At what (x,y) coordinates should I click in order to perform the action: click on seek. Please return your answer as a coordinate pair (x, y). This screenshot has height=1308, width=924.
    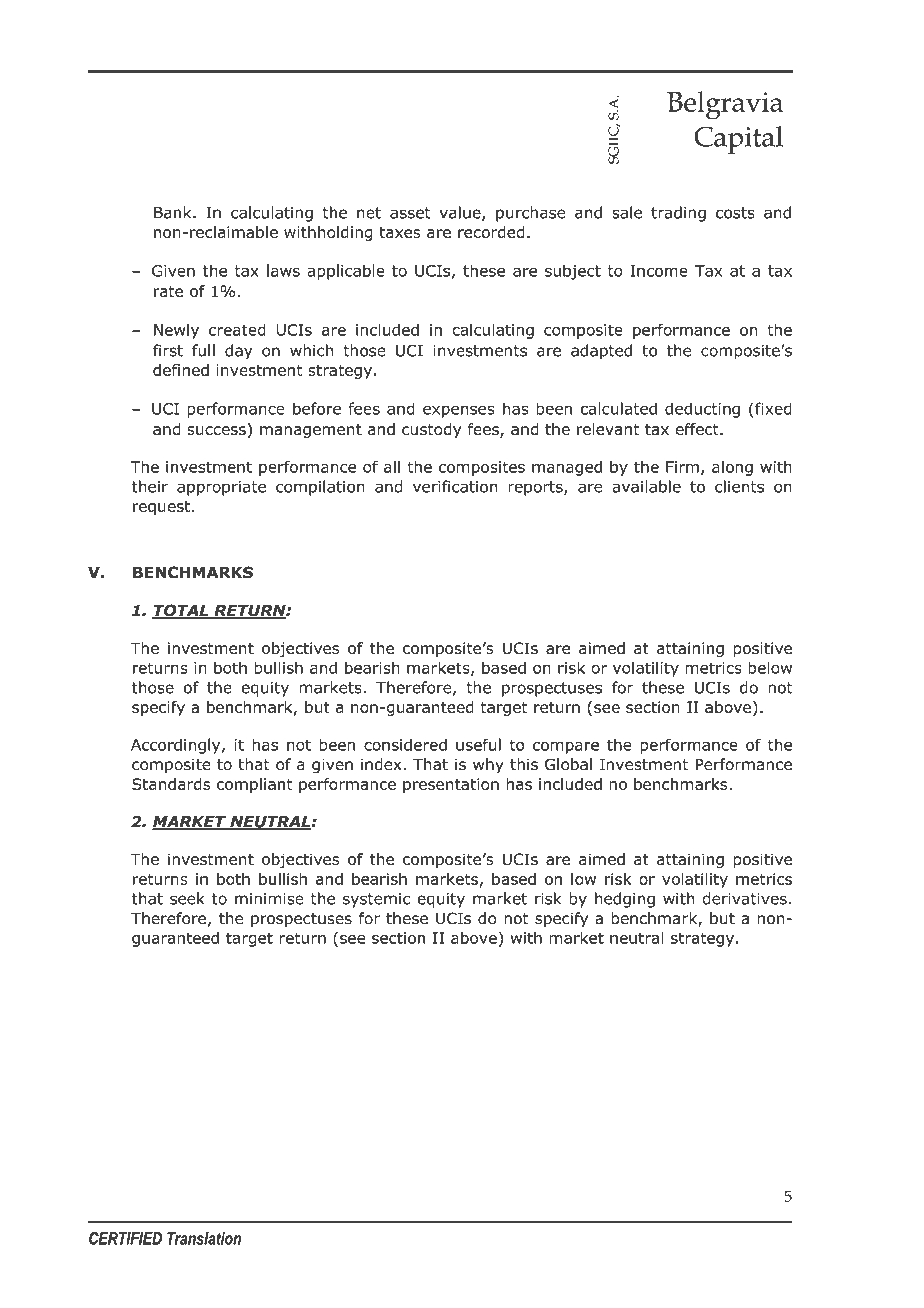
    Looking at the image, I should click on (187, 898).
